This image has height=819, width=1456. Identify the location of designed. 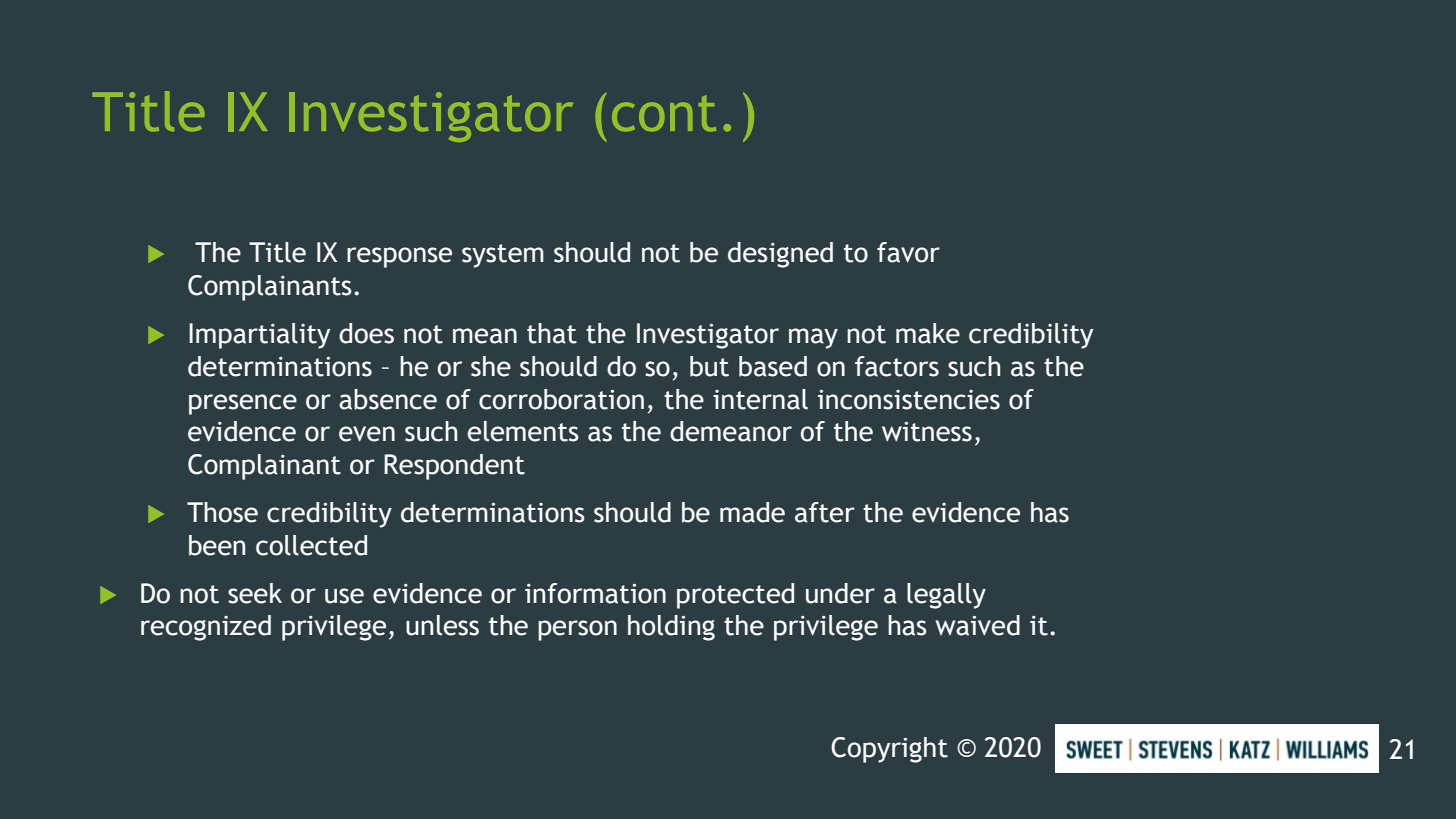
(780, 255).
